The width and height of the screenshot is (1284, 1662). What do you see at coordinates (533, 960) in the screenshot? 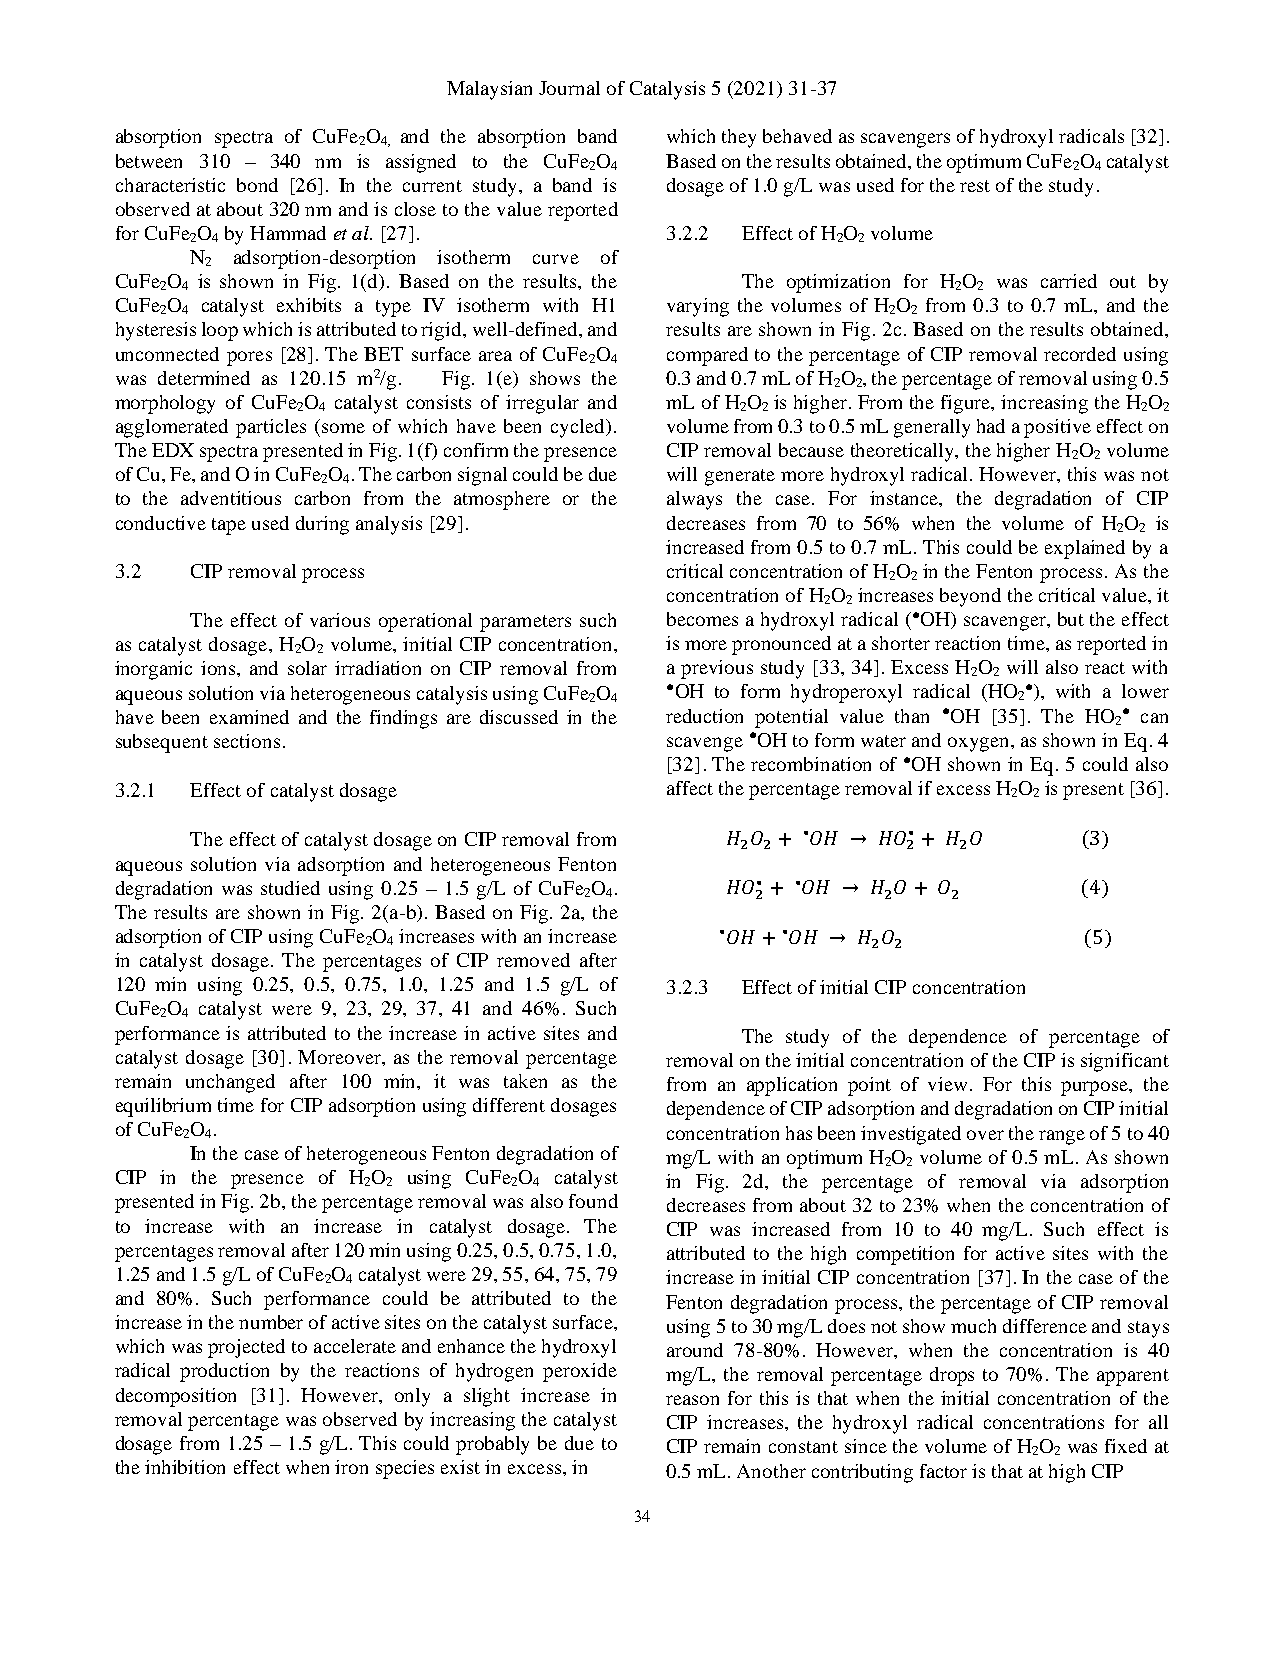
I see `removed` at bounding box center [533, 960].
